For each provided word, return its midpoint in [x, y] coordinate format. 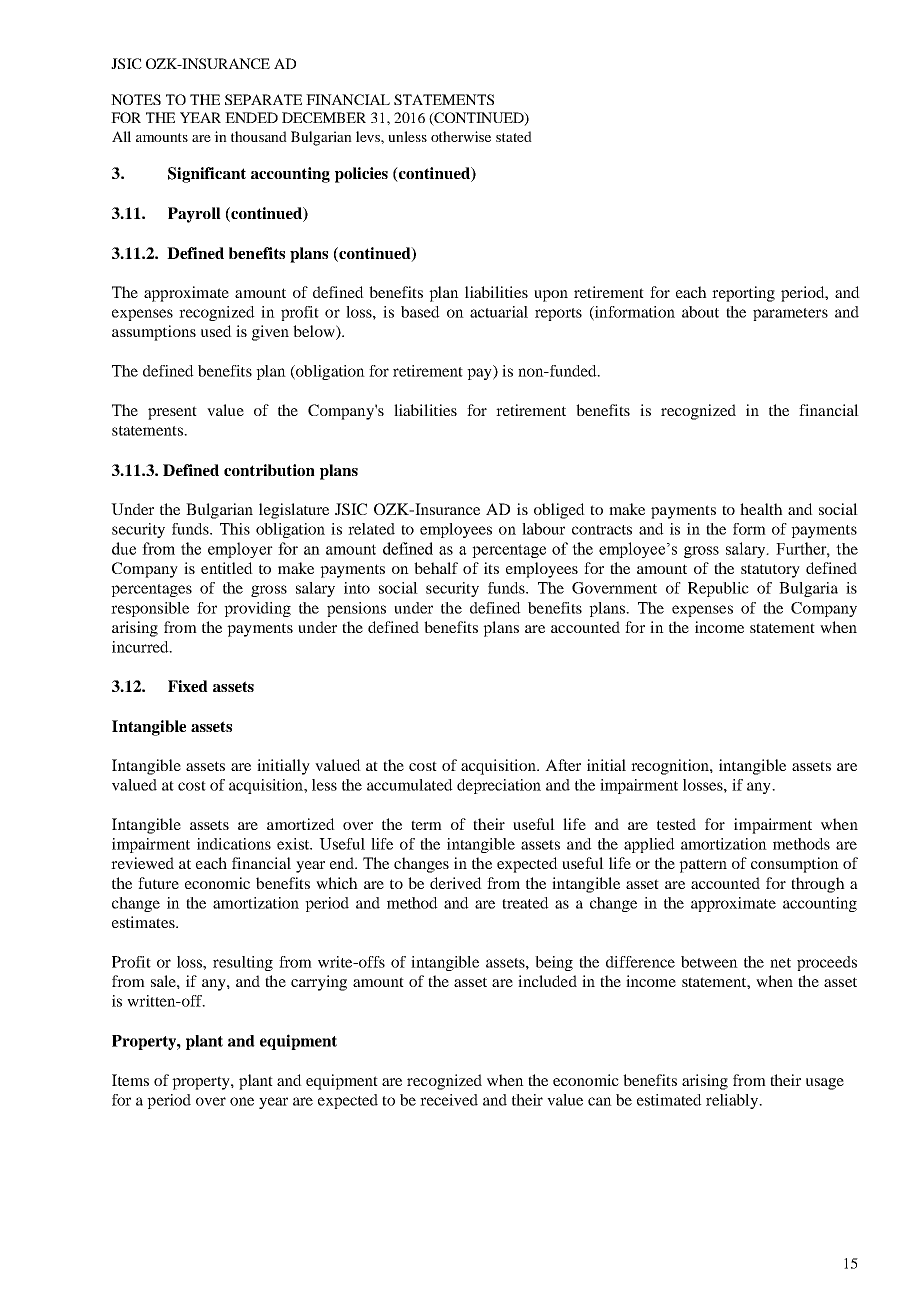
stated [514, 136]
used [216, 331]
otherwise [461, 136]
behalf [436, 568]
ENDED [251, 117]
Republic [718, 589]
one [242, 1101]
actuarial [499, 312]
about [700, 312]
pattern [703, 866]
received [449, 1100]
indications [234, 844]
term [426, 825]
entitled [227, 568]
